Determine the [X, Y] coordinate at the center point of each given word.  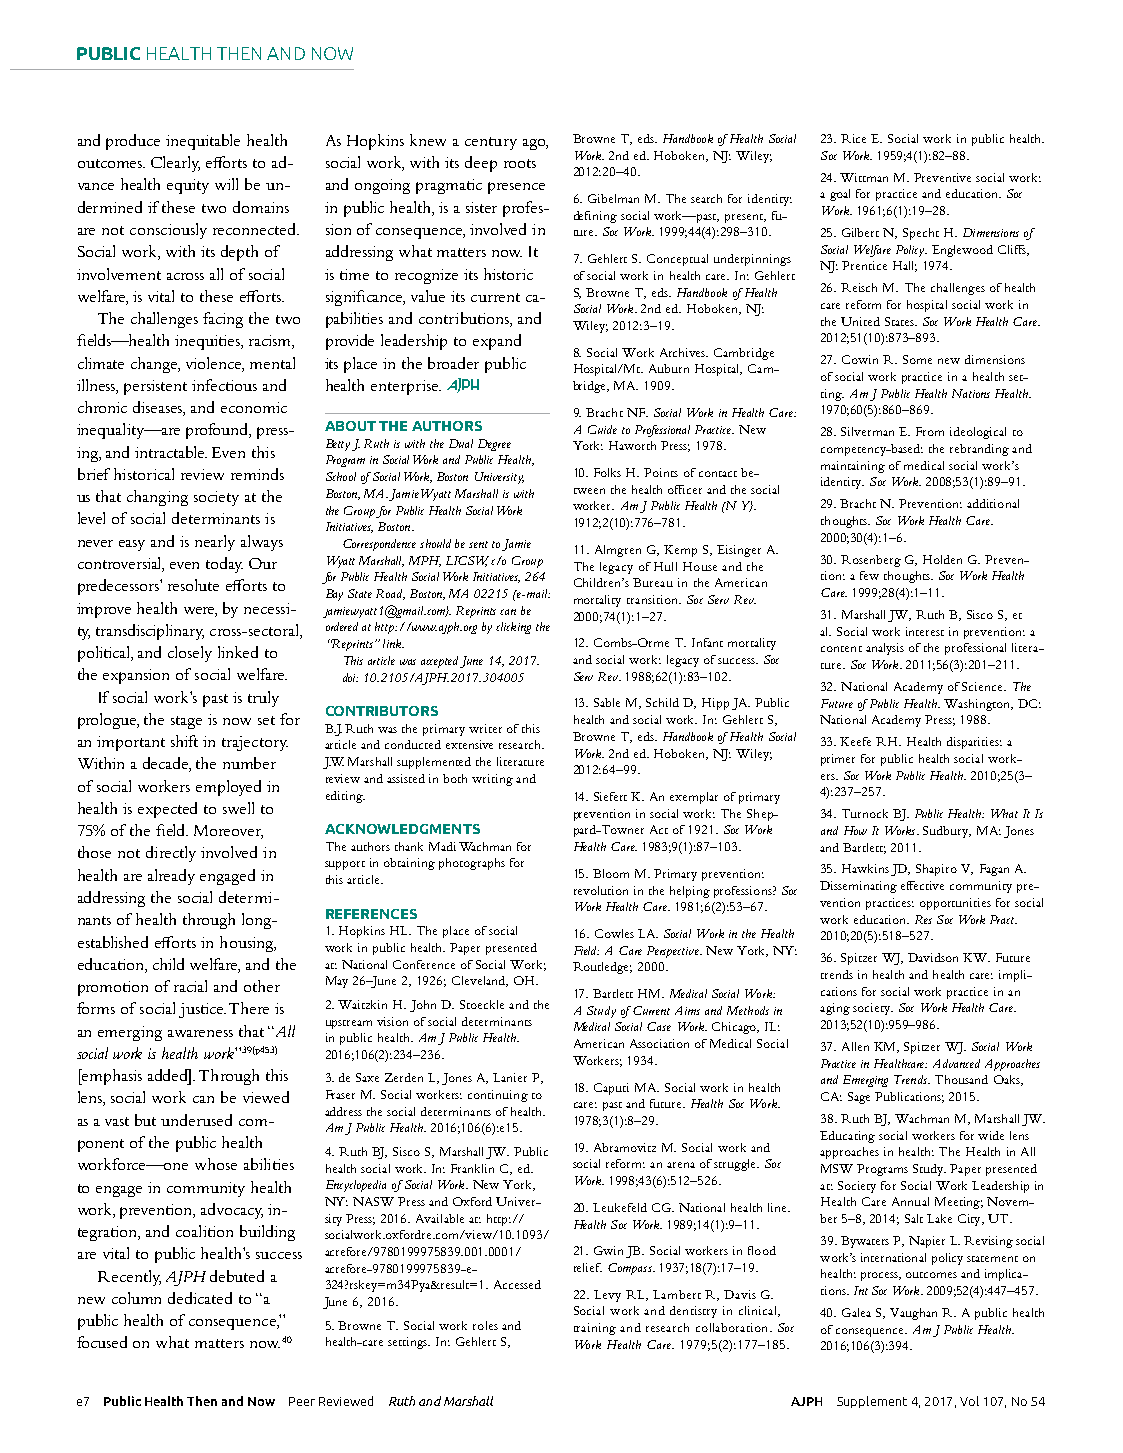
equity [188, 186]
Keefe [855, 741]
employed [228, 788]
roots [520, 163]
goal [840, 195]
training [595, 1329]
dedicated [200, 1298]
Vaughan [913, 1314]
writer [485, 728]
